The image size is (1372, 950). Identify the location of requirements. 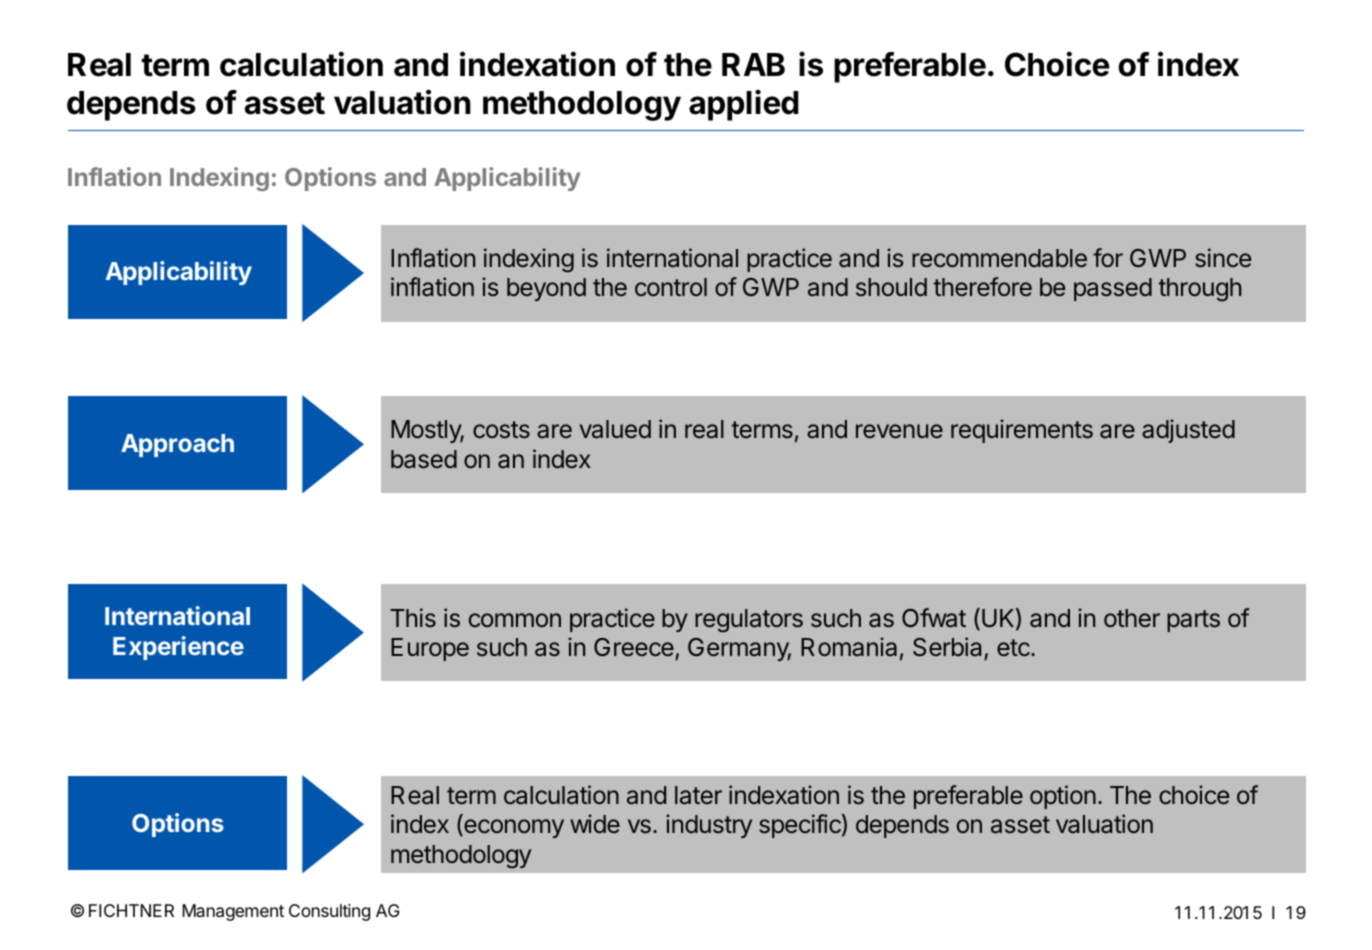
(1022, 431).
